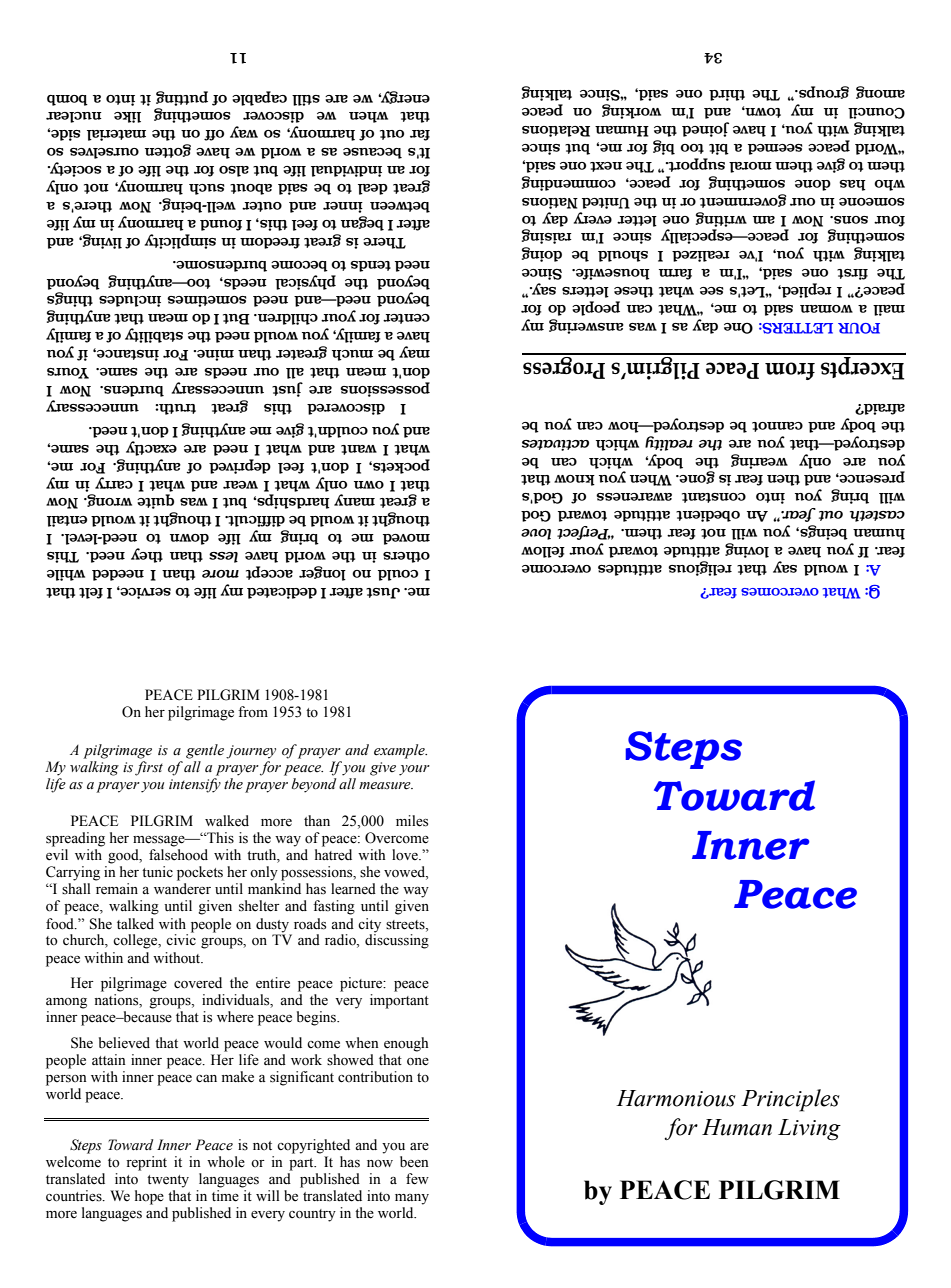  What do you see at coordinates (417, 1179) in the screenshot?
I see `few` at bounding box center [417, 1179].
